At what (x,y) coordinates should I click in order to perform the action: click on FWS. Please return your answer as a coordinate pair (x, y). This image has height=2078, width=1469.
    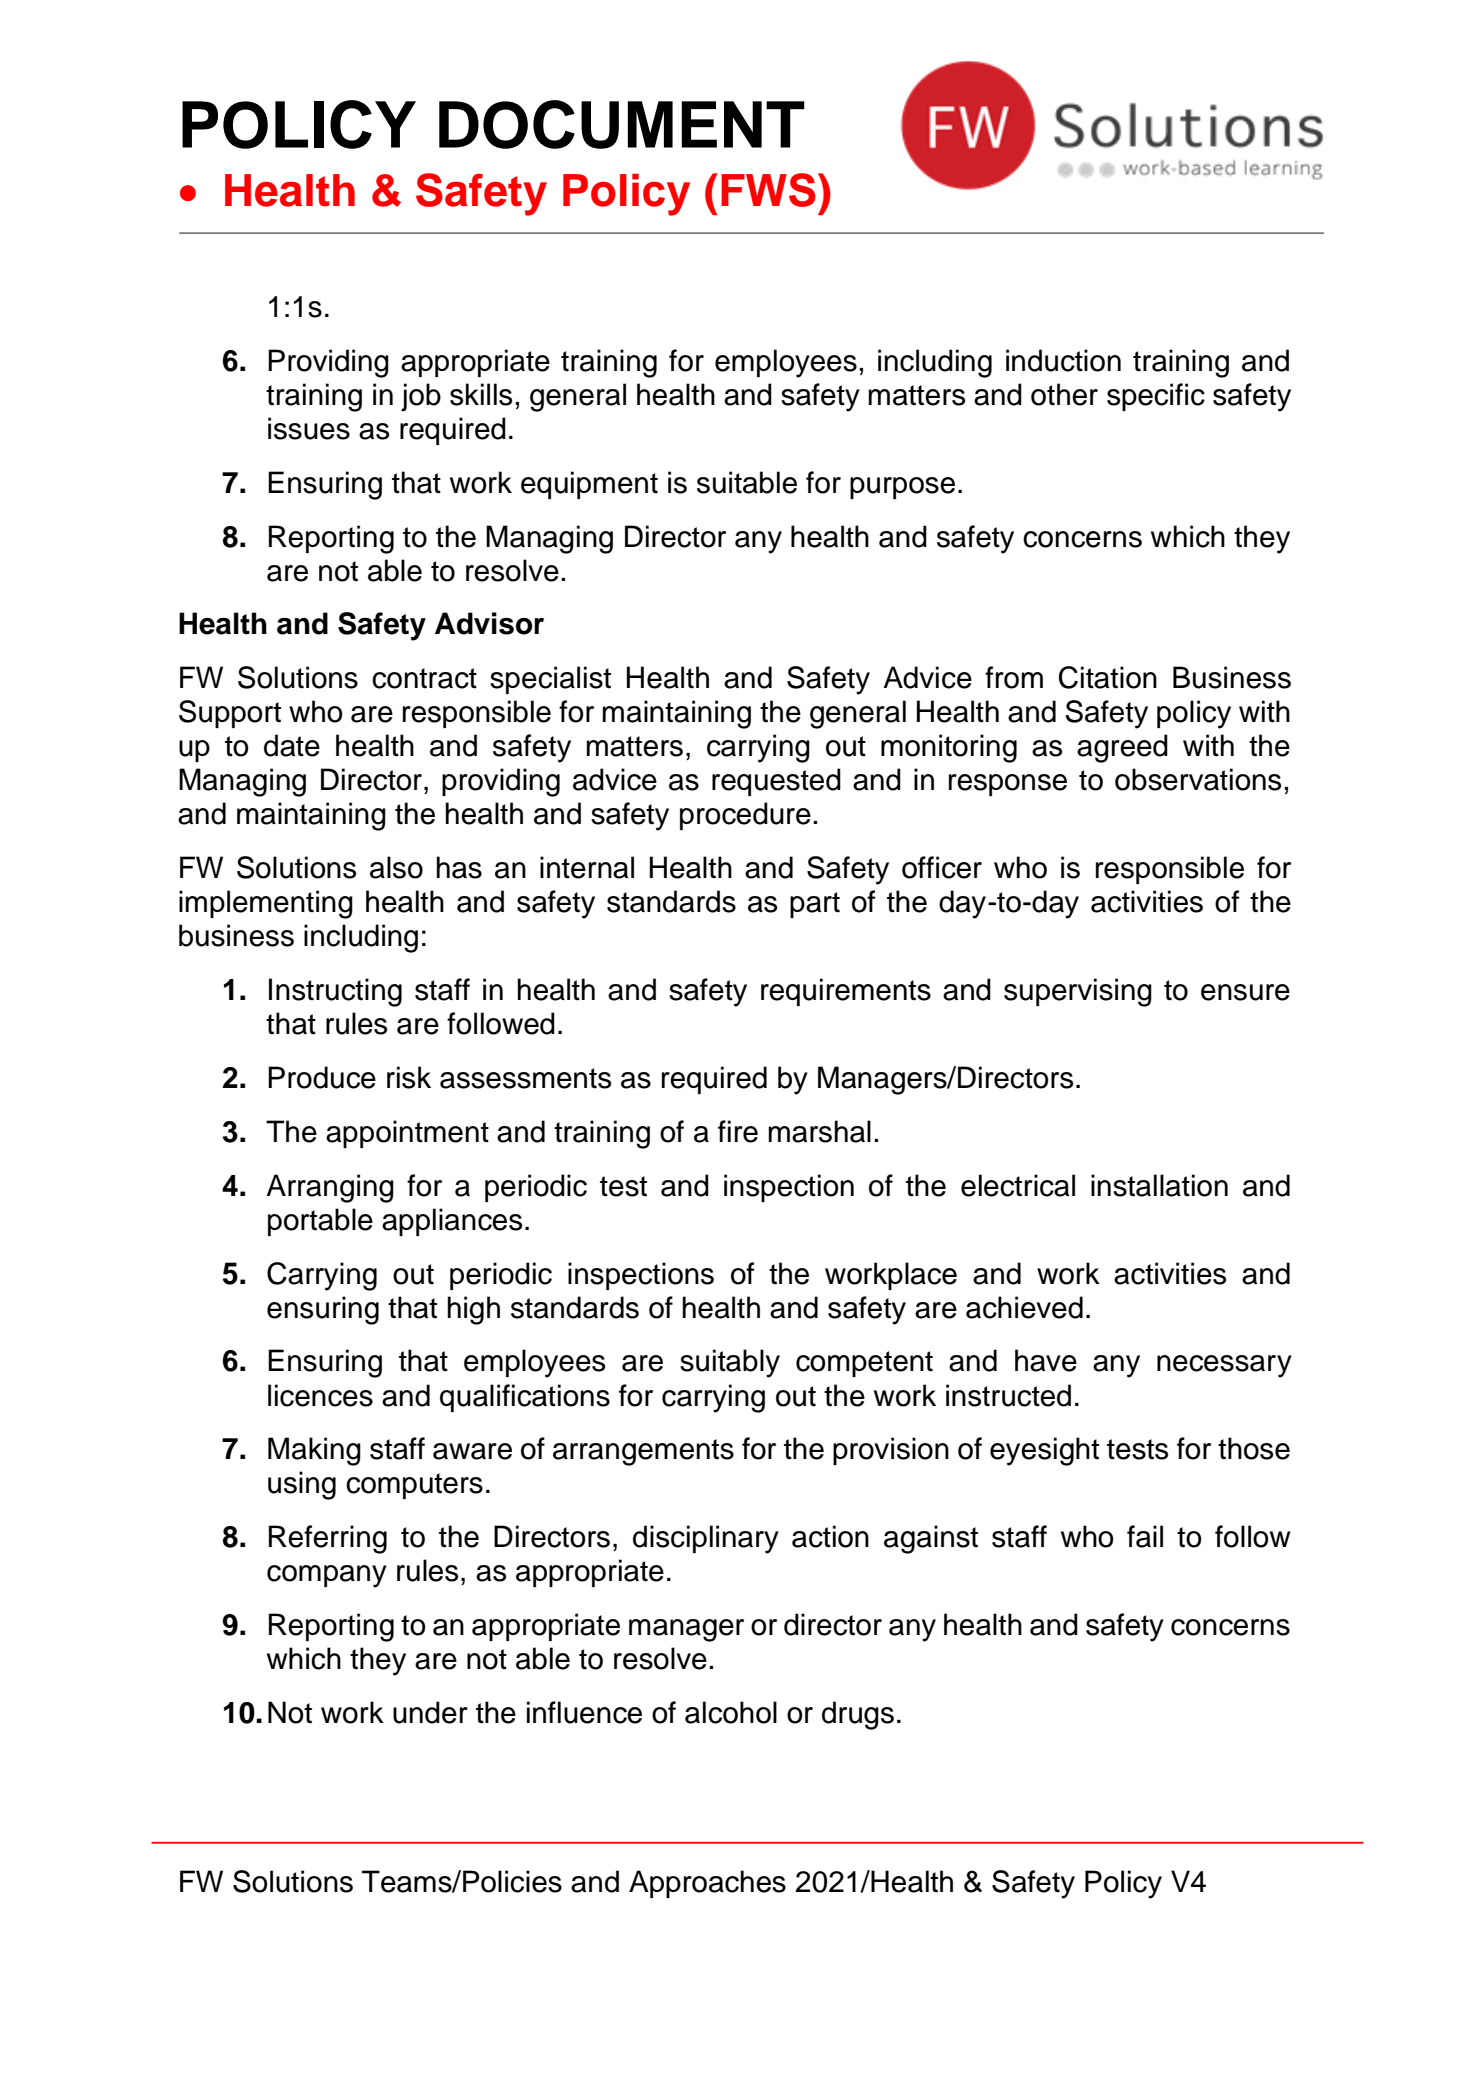
    Looking at the image, I should click on (768, 190).
